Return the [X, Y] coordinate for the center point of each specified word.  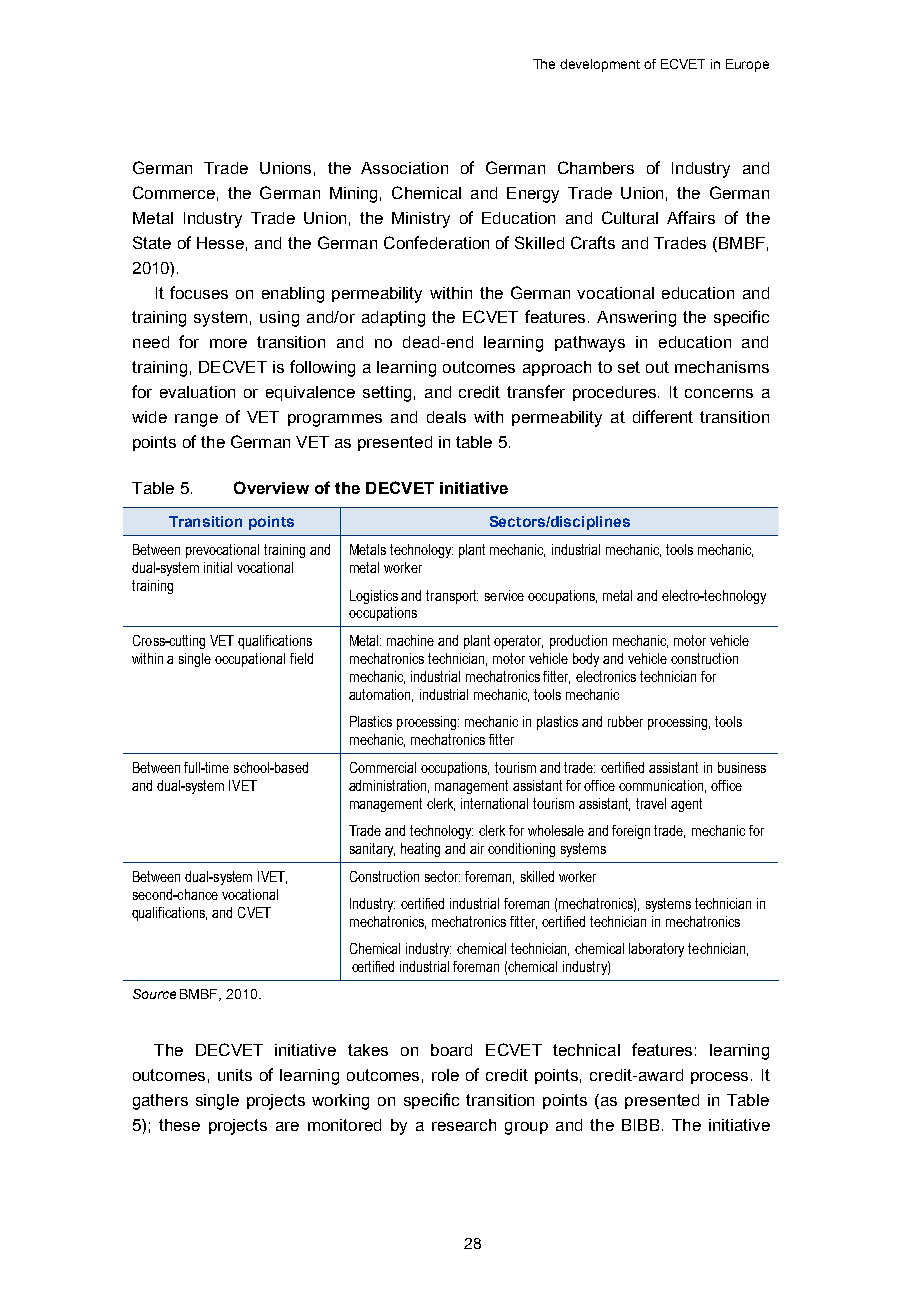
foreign [631, 832]
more [228, 343]
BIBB [640, 1125]
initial [218, 567]
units [235, 1075]
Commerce [174, 192]
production [578, 642]
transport [452, 597]
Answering [636, 319]
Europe [747, 65]
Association [404, 168]
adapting [393, 319]
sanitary [372, 850]
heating [420, 850]
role [445, 1075]
